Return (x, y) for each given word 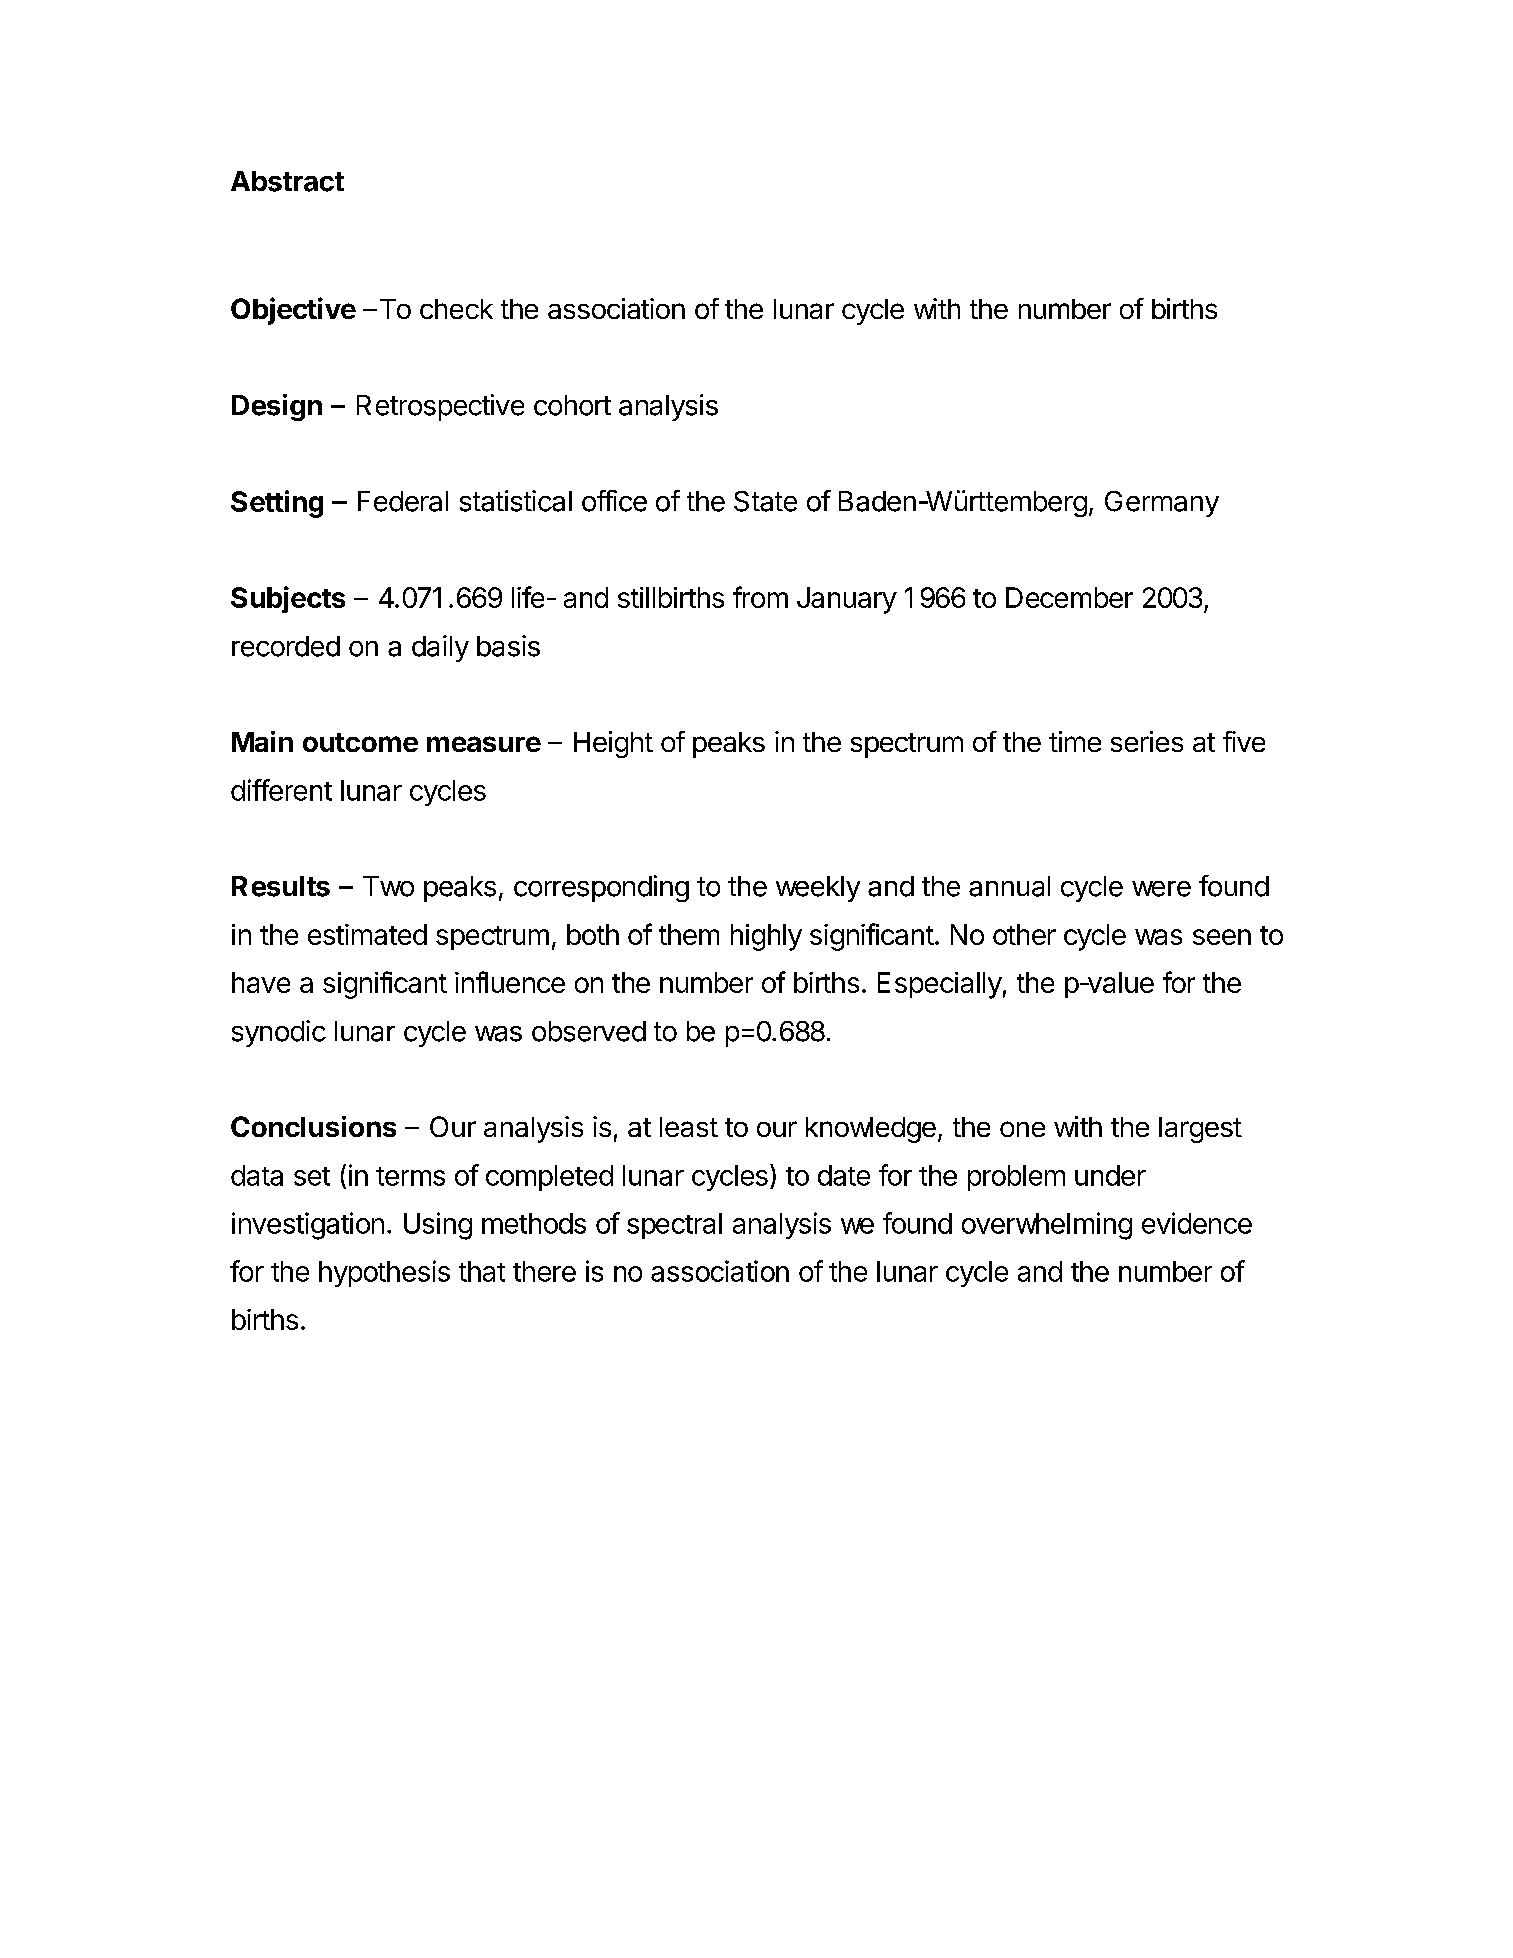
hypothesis (384, 1273)
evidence (1197, 1223)
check (456, 309)
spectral (674, 1226)
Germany (1162, 504)
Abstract (287, 181)
